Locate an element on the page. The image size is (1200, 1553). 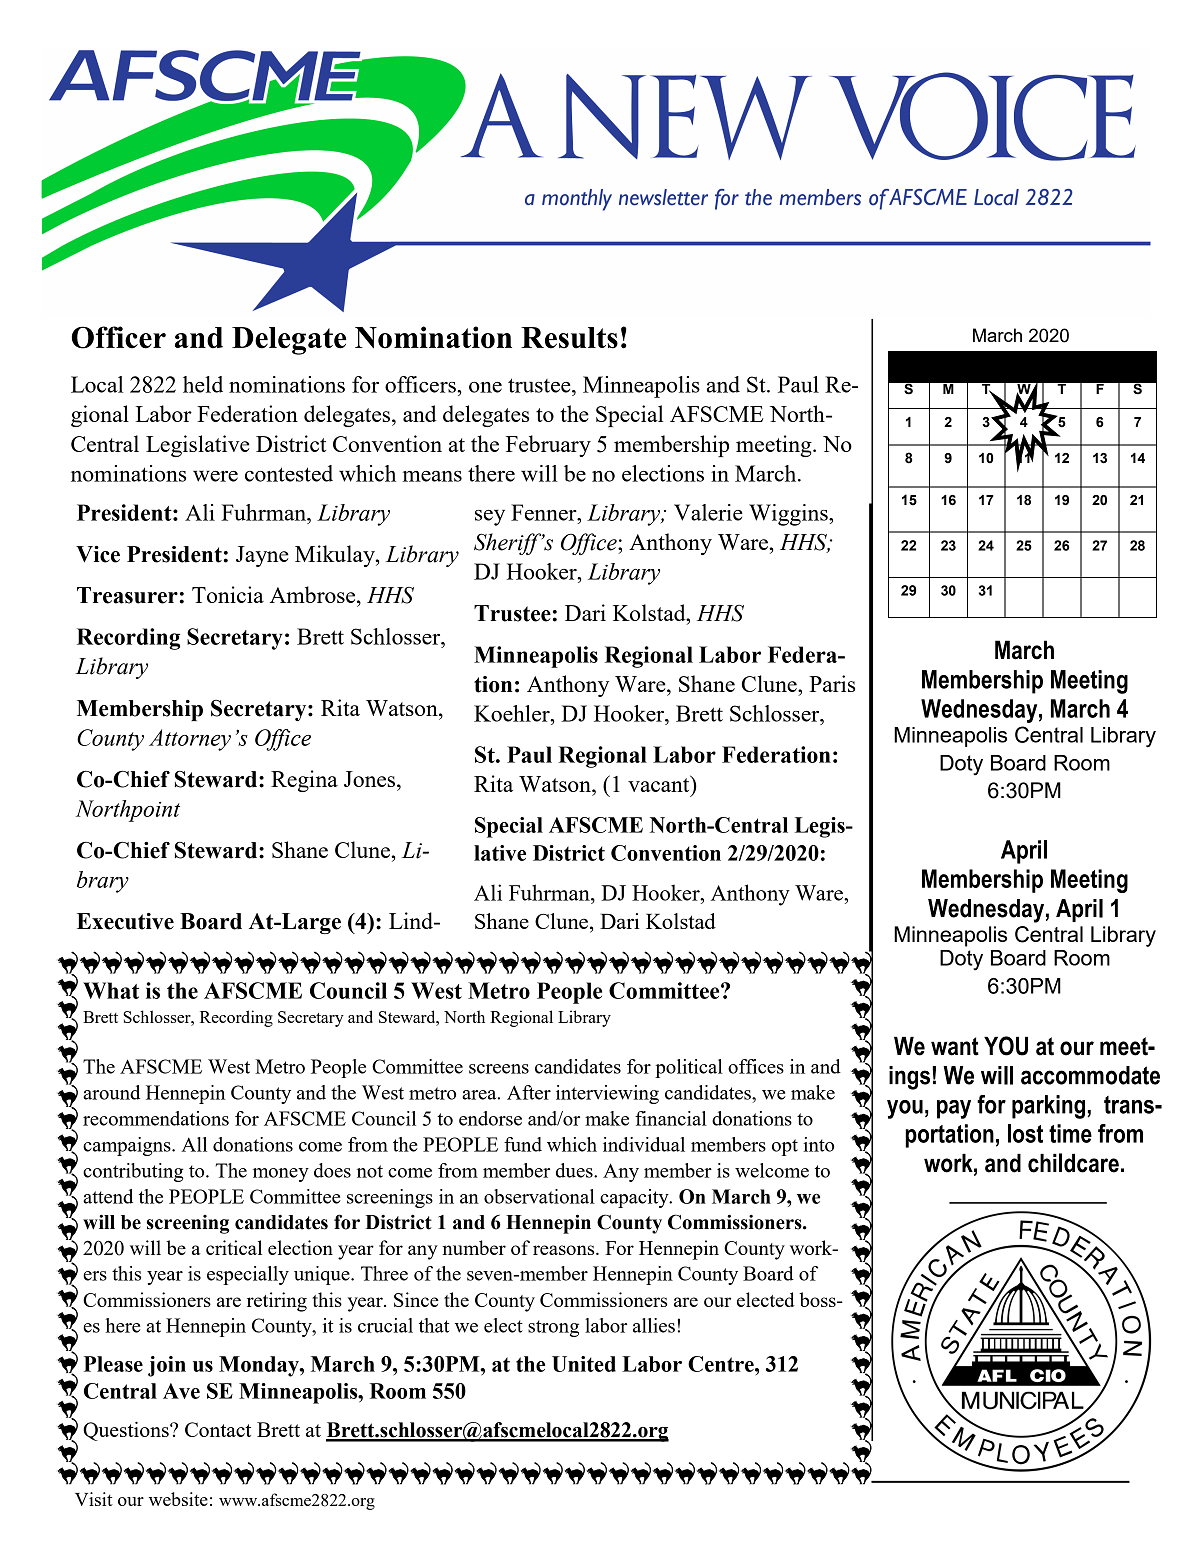
Valerie is located at coordinates (708, 512).
